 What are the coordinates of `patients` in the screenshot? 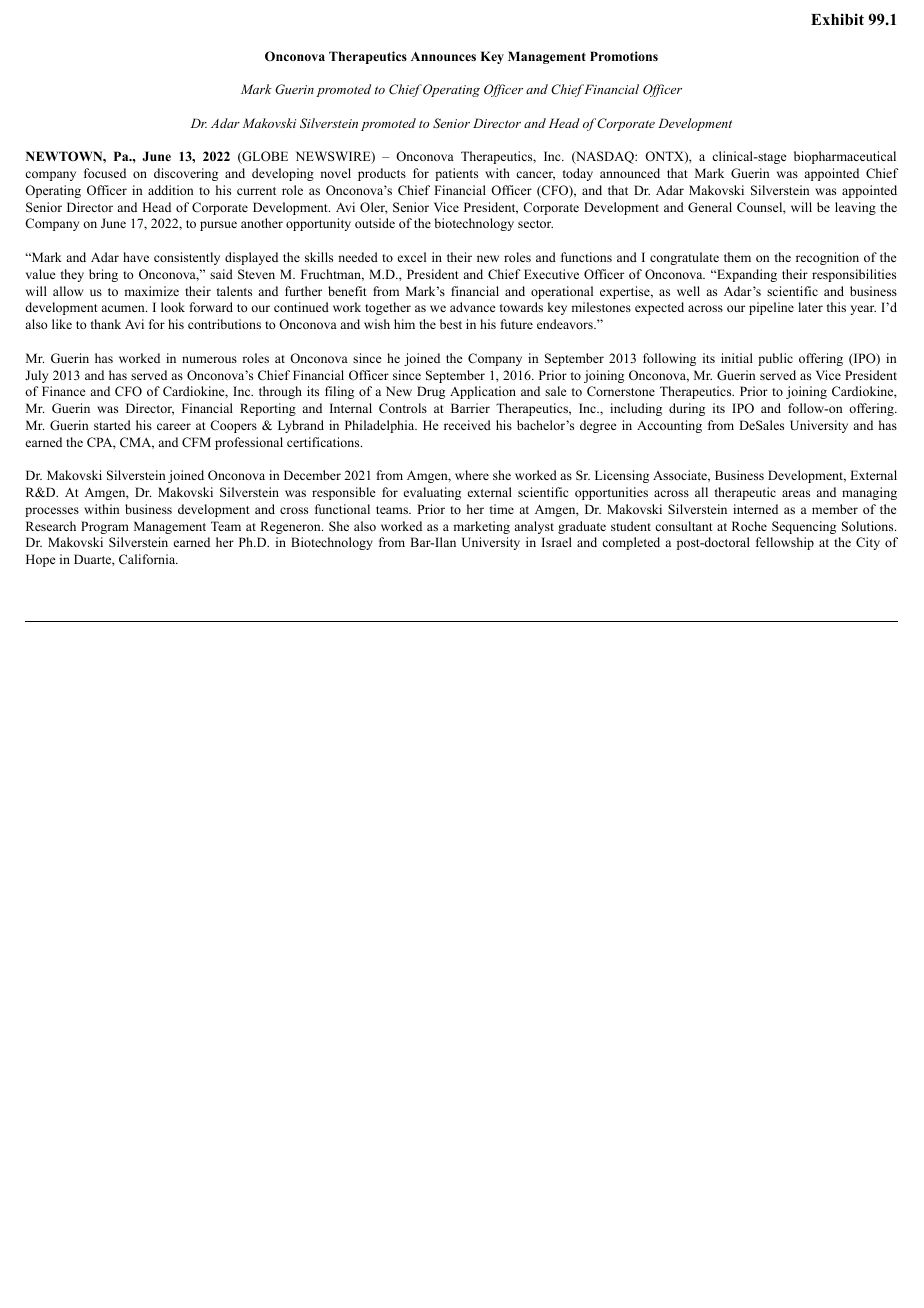 It's located at (456, 174).
